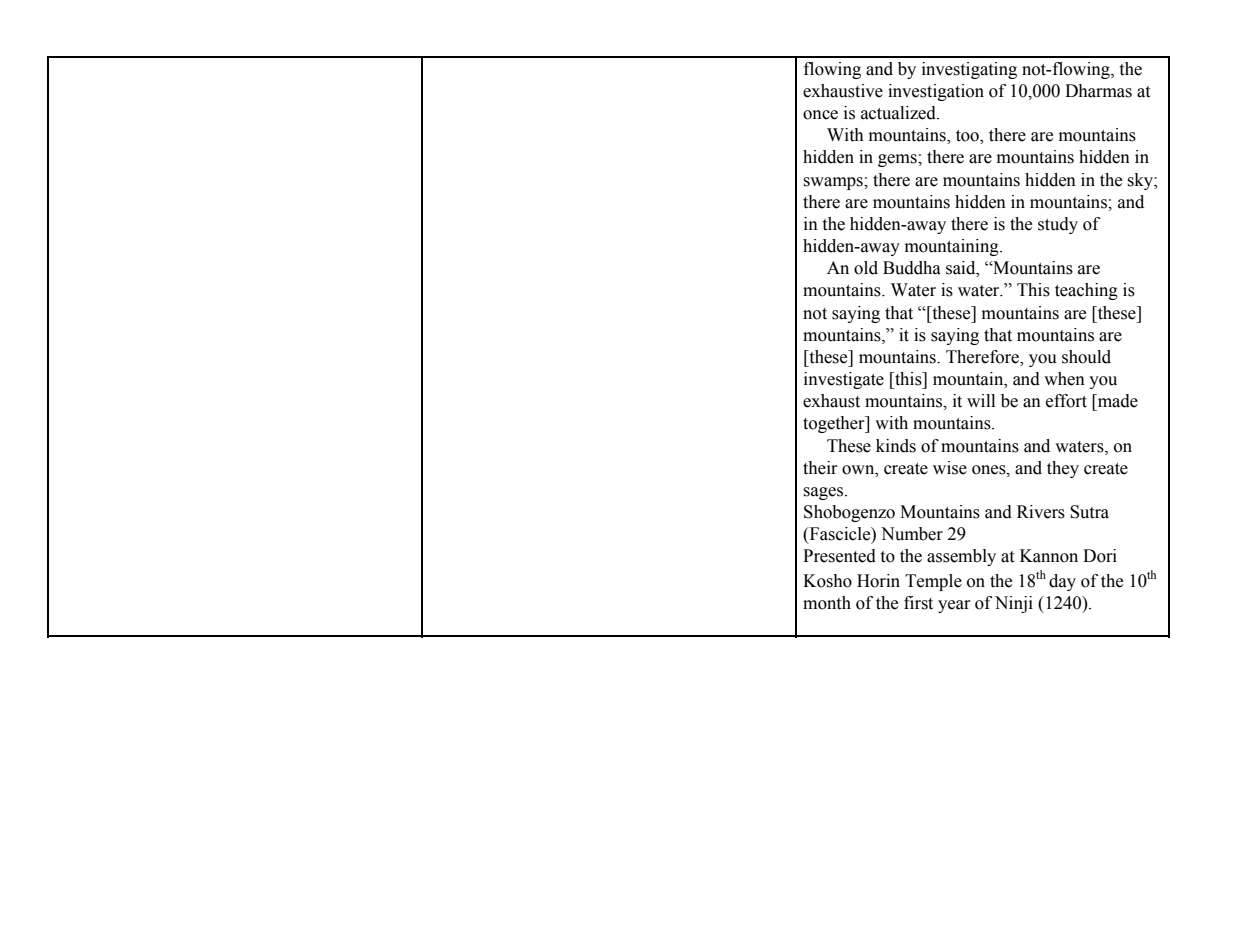 The image size is (1233, 952). Describe the element at coordinates (1089, 512) in the screenshot. I see `Sutra` at that location.
